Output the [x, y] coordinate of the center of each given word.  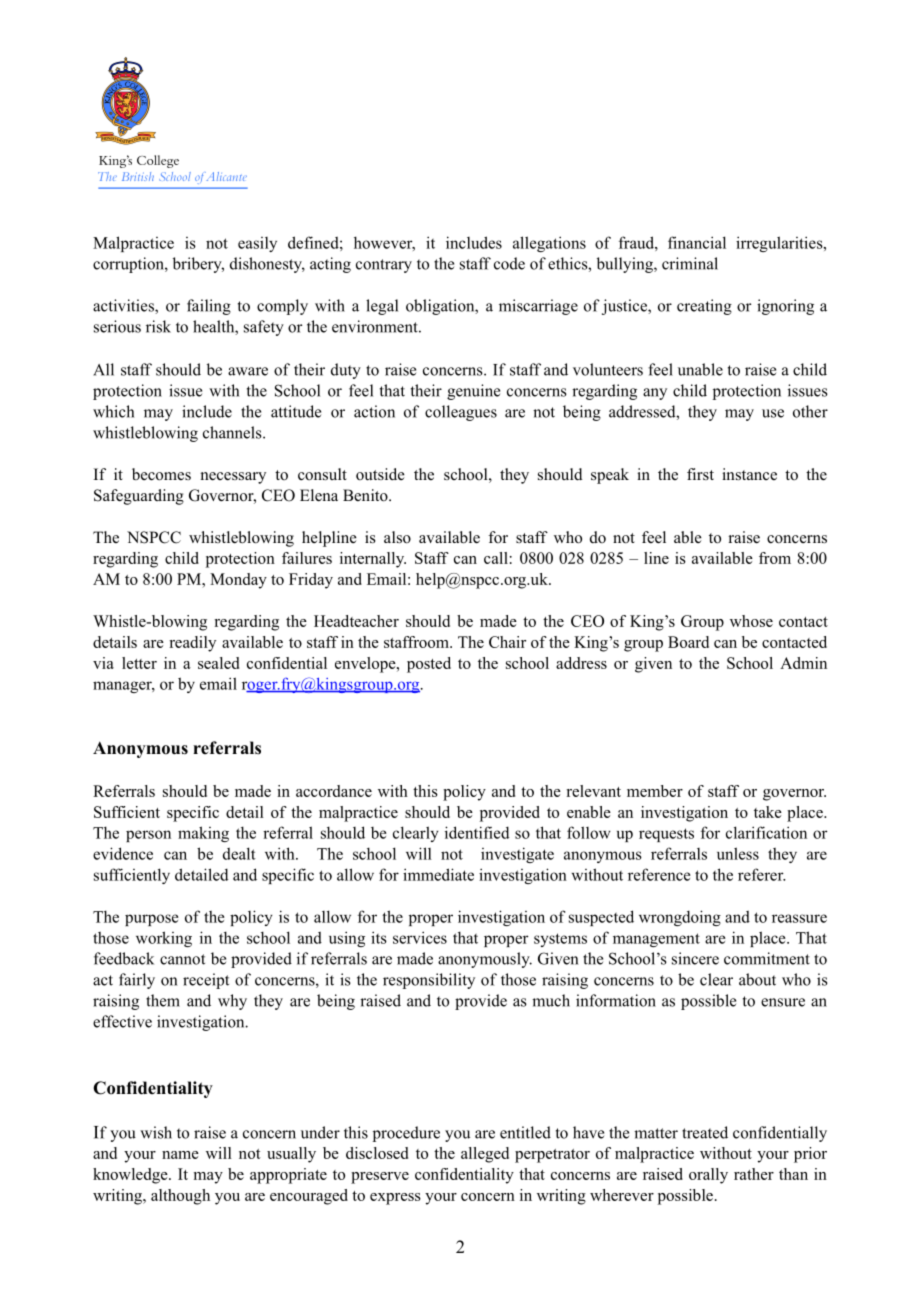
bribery [198, 265]
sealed [218, 663]
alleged [485, 1155]
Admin [803, 663]
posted [429, 665]
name [180, 1155]
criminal [690, 263]
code [509, 263]
